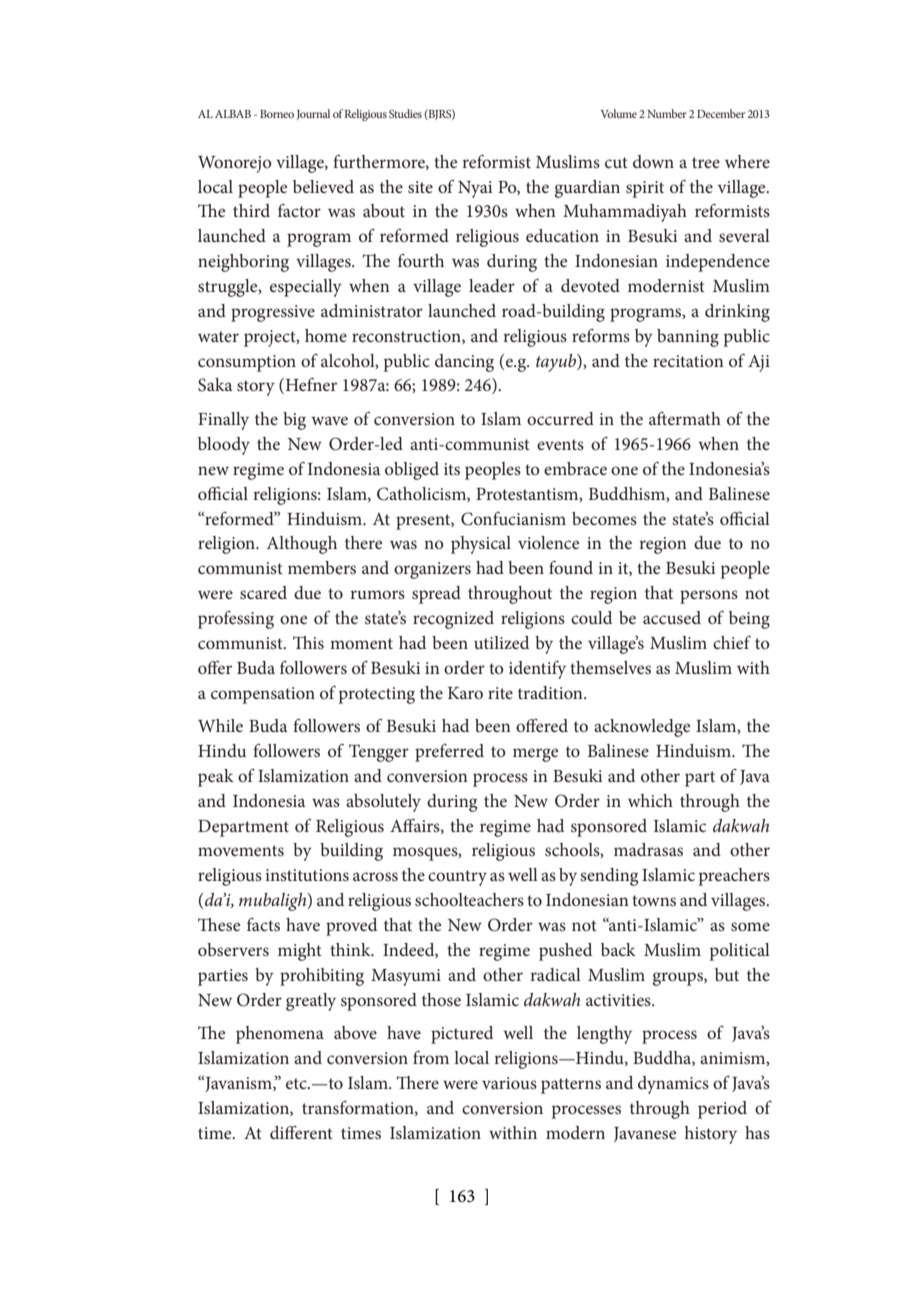  Describe the element at coordinates (673, 1085) in the screenshot. I see `dynamics` at that location.
